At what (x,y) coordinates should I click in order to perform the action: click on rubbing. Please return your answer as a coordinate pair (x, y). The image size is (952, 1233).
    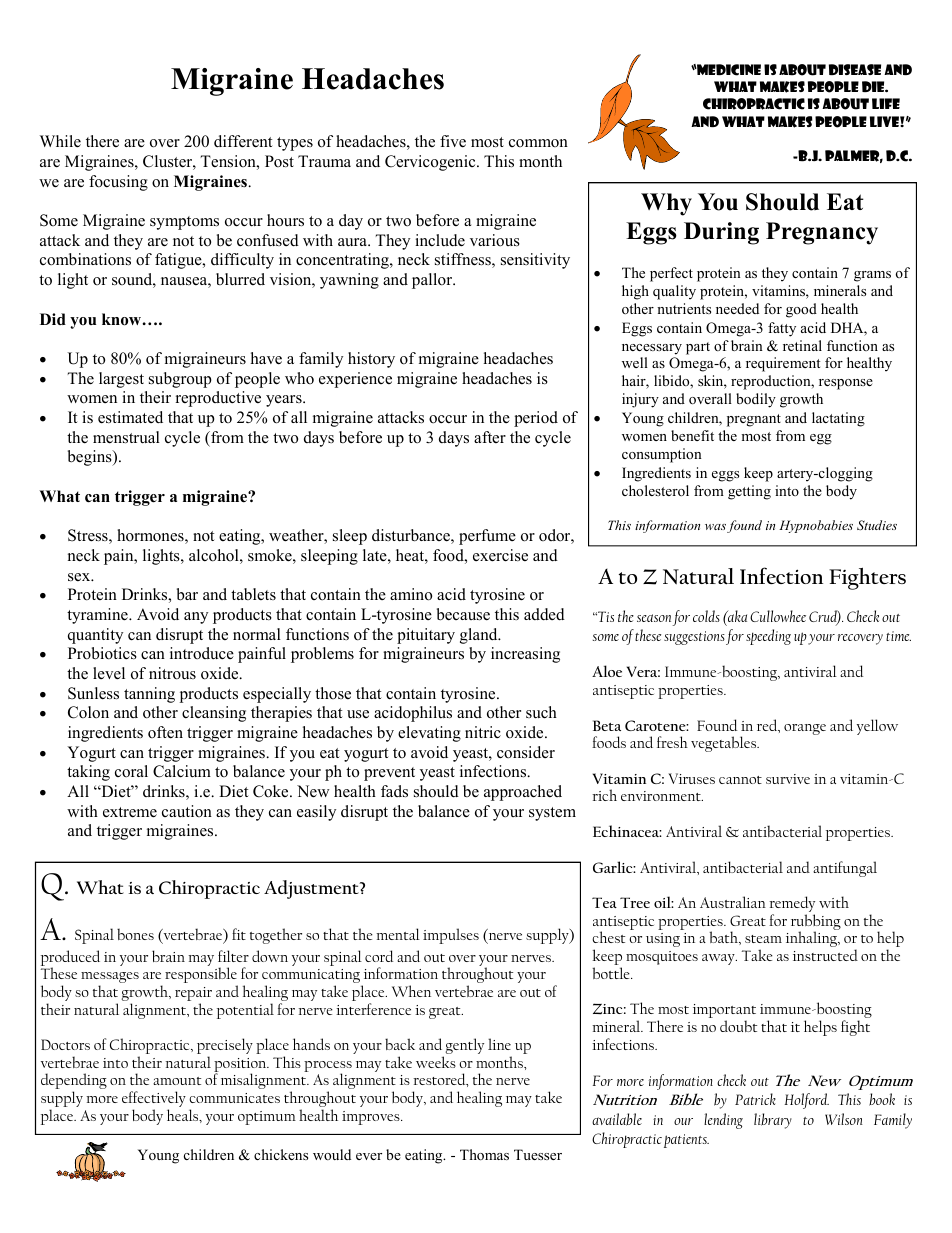
    Looking at the image, I should click on (816, 923).
